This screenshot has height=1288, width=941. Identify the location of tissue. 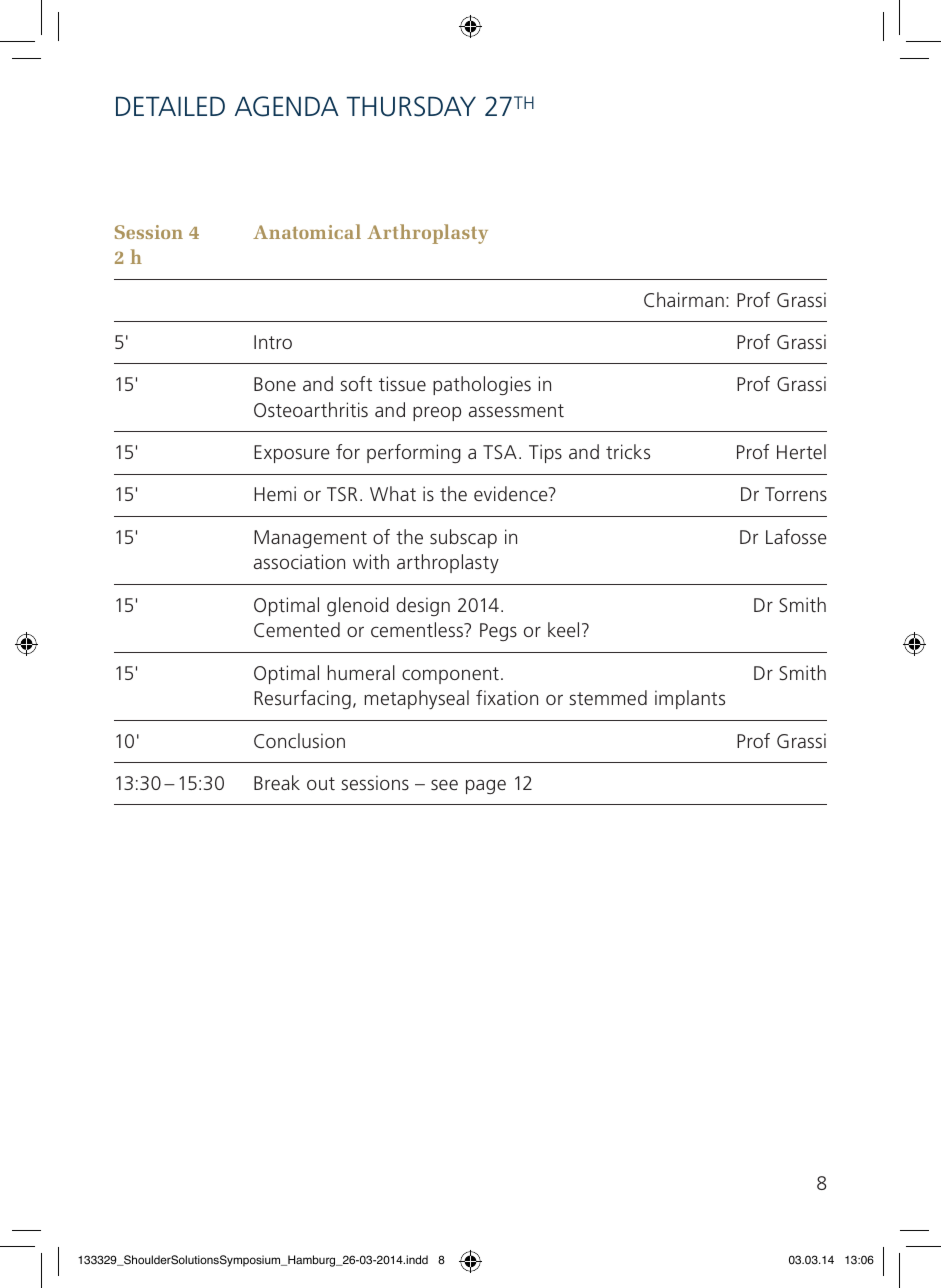
(402, 383).
